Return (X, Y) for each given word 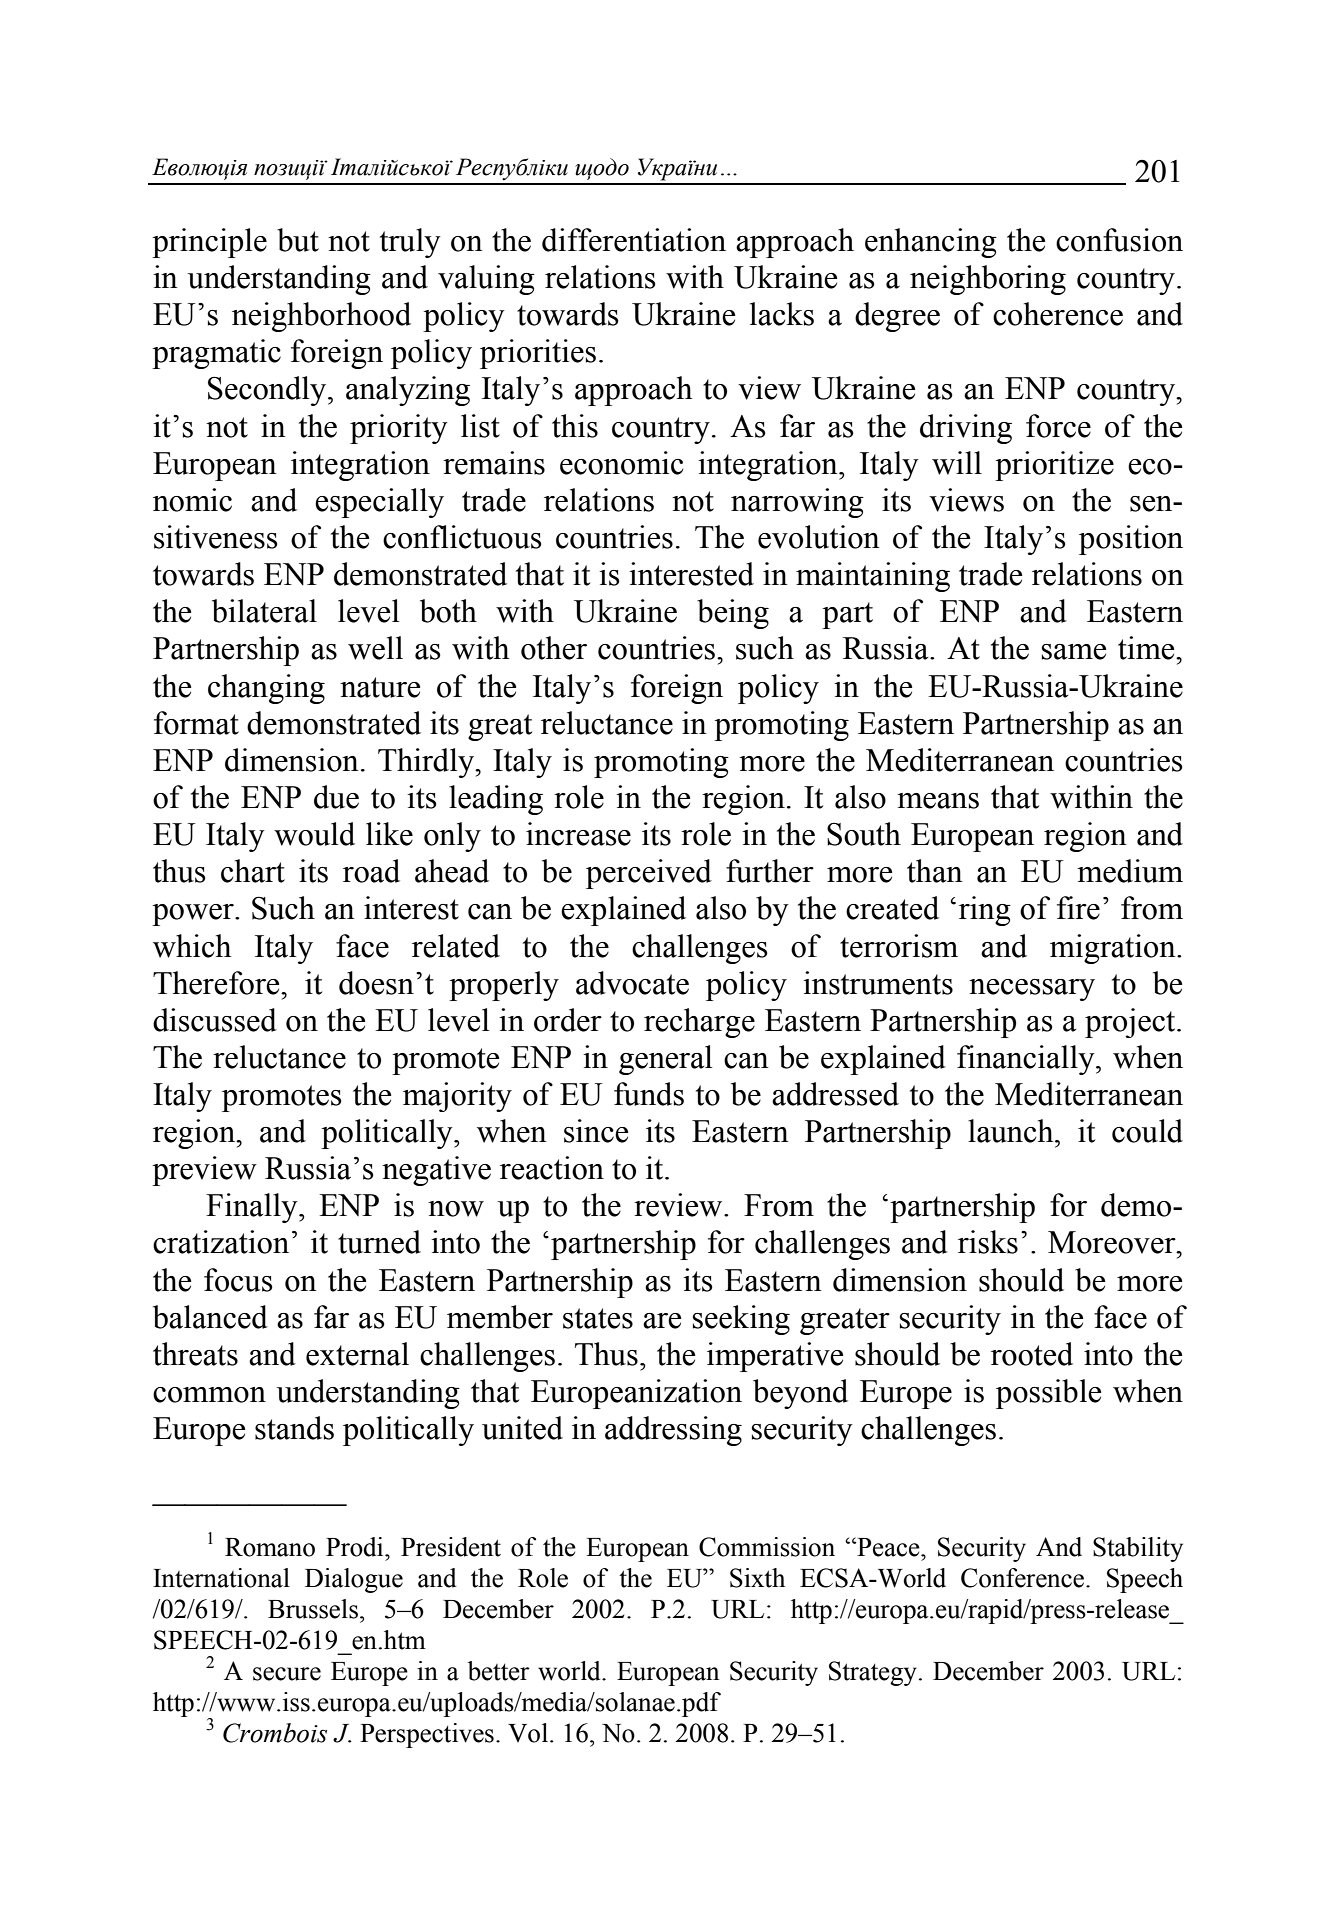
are (662, 1321)
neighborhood (321, 317)
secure (287, 1674)
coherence (1058, 314)
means (938, 801)
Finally (253, 1208)
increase (578, 834)
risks (988, 1242)
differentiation (634, 240)
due (336, 797)
